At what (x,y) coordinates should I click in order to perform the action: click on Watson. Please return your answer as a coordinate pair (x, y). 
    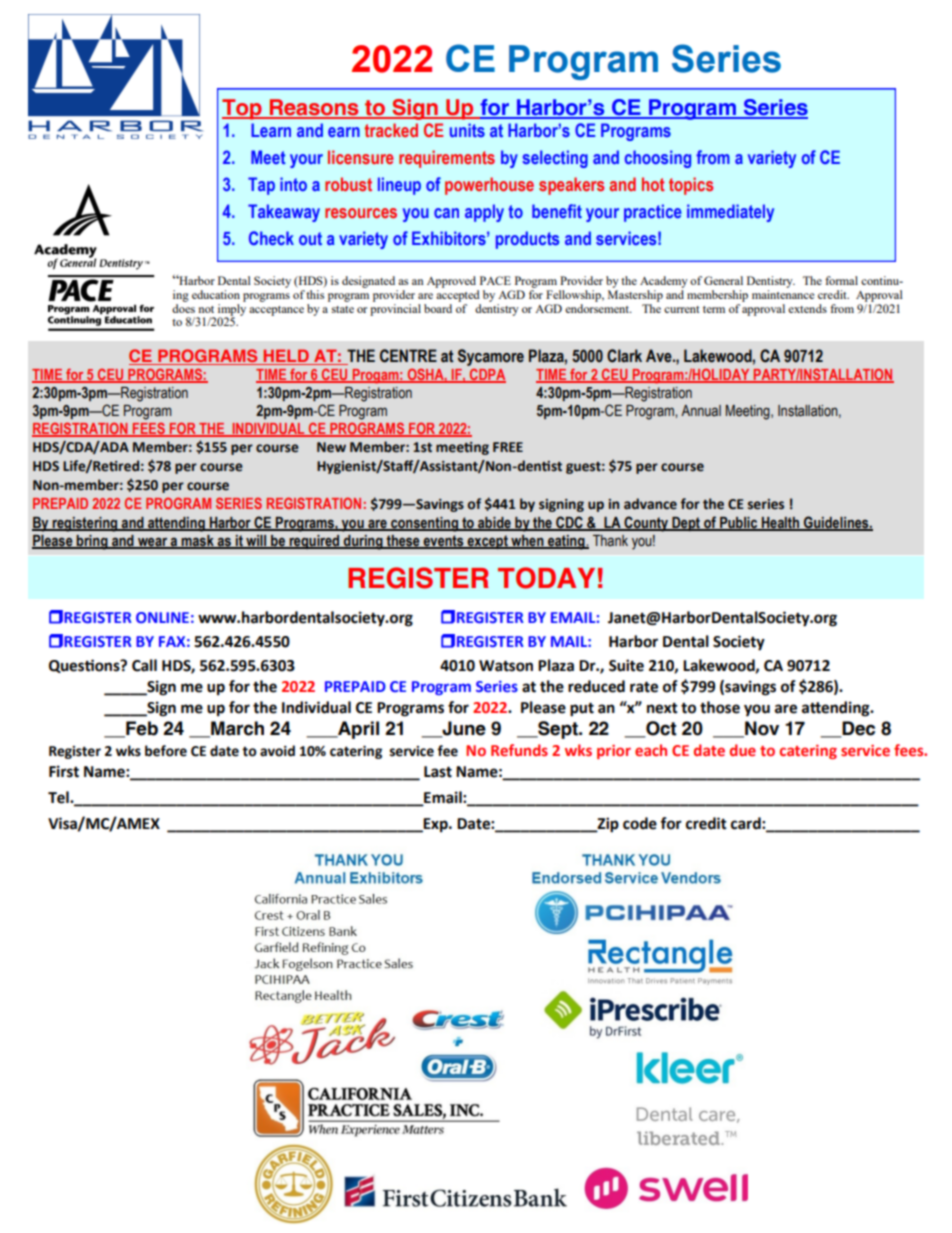
    Looking at the image, I should click on (506, 666).
